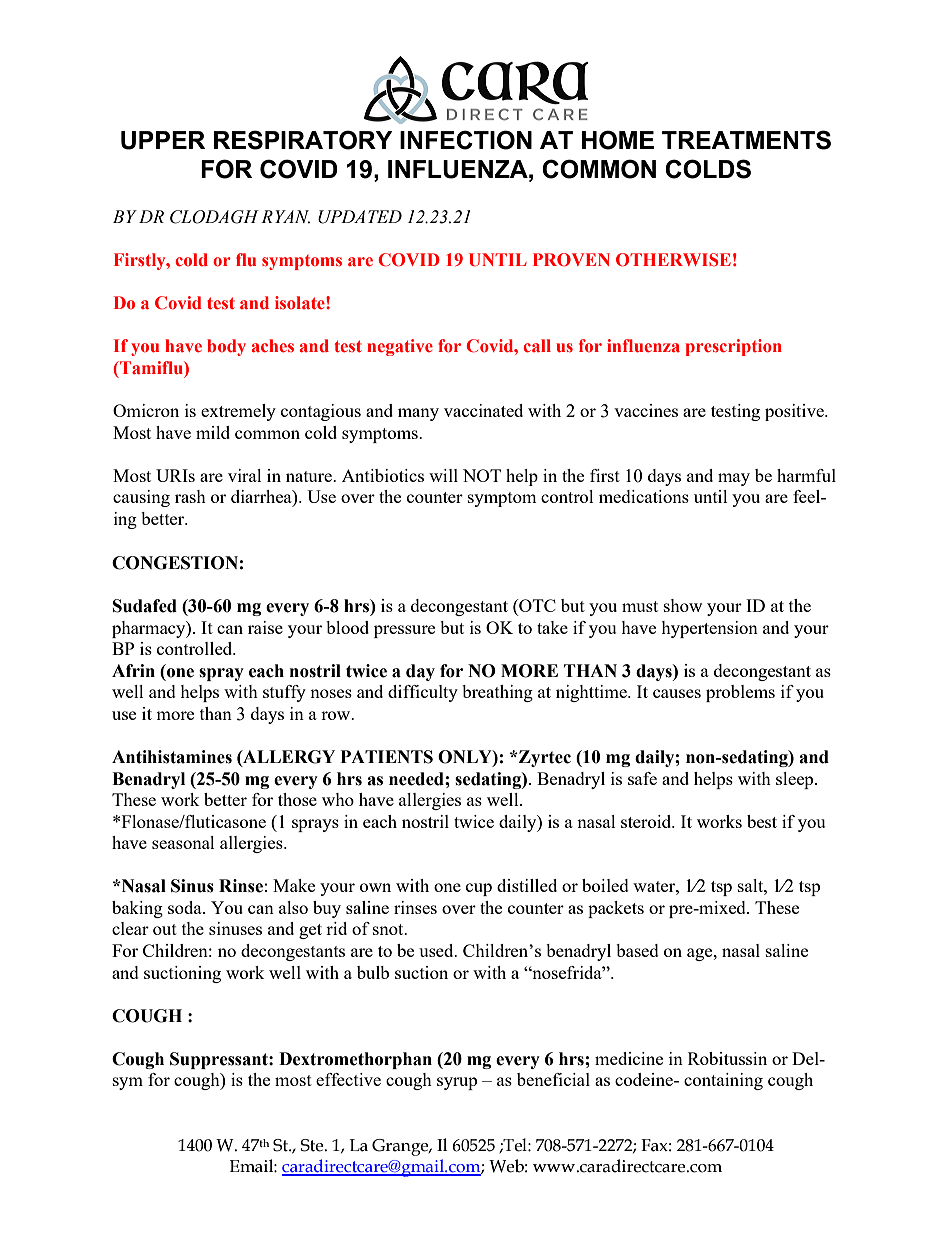 This screenshot has width=952, height=1233. Describe the element at coordinates (417, 779) in the screenshot. I see `needed` at that location.
